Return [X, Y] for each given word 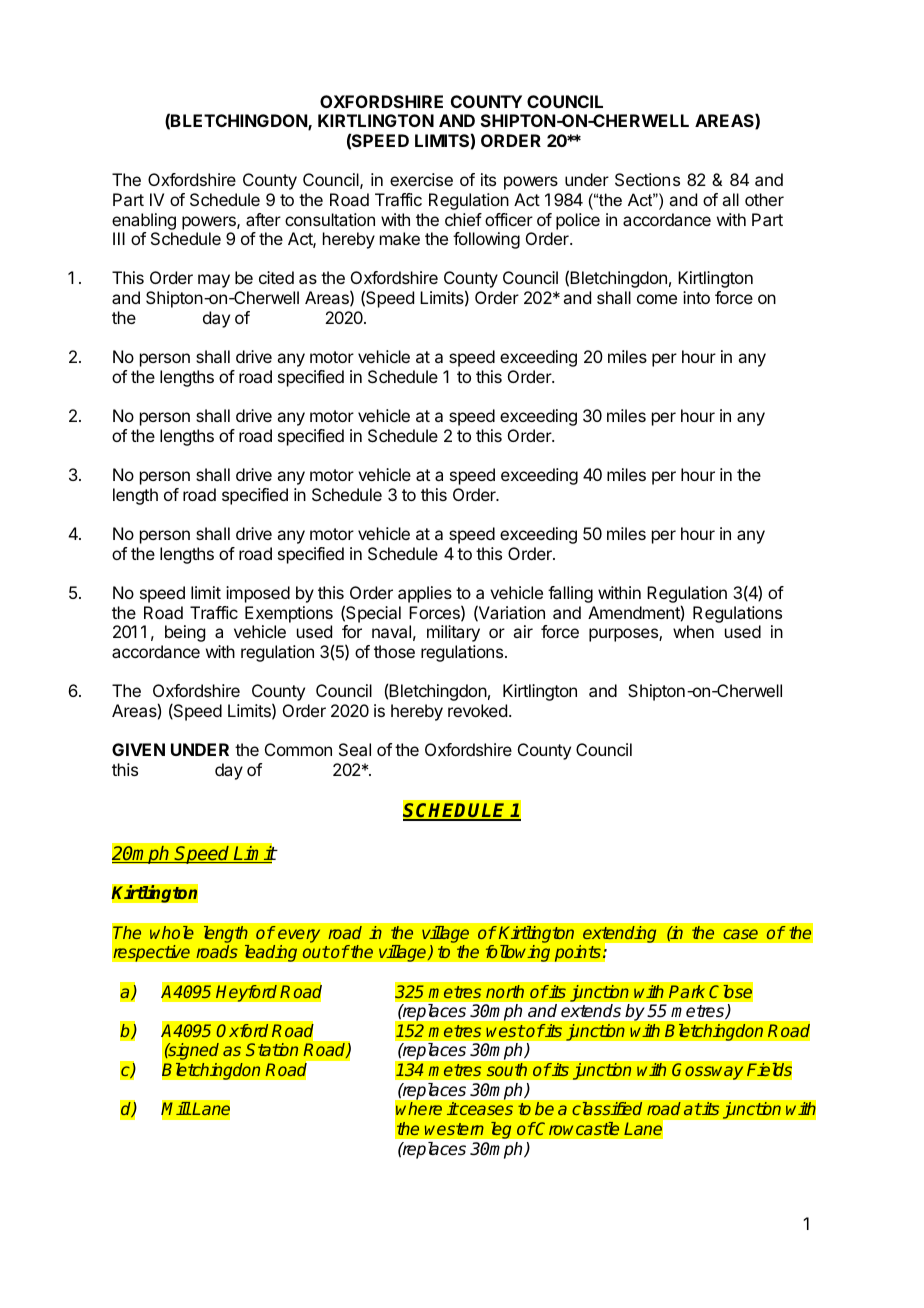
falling [570, 594]
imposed [258, 594]
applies [425, 594]
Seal [355, 749]
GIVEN [138, 749]
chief [463, 219]
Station [272, 1049]
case [740, 934]
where [419, 1108]
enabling [144, 221]
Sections [647, 179]
